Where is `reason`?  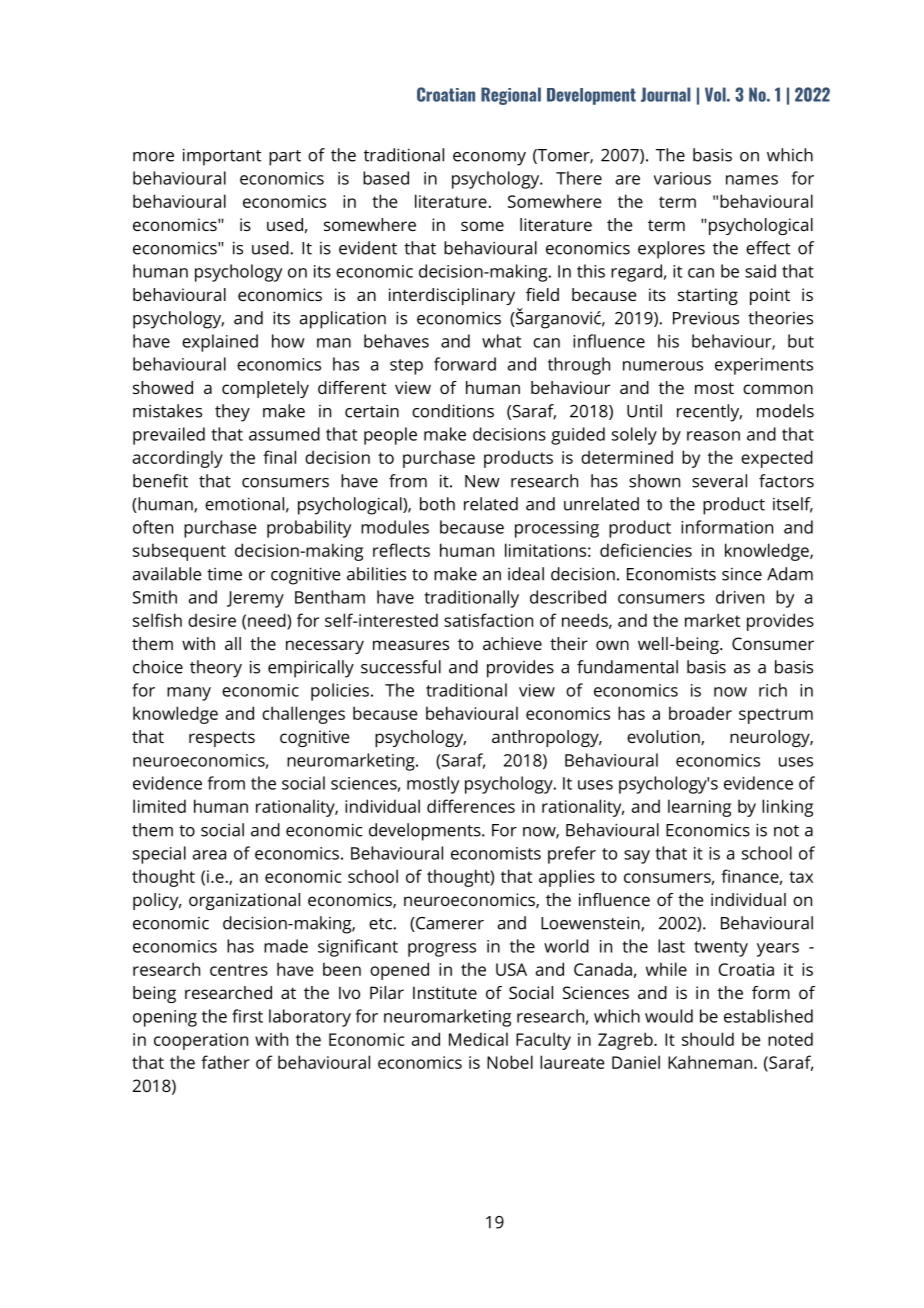
reason is located at coordinates (713, 436).
